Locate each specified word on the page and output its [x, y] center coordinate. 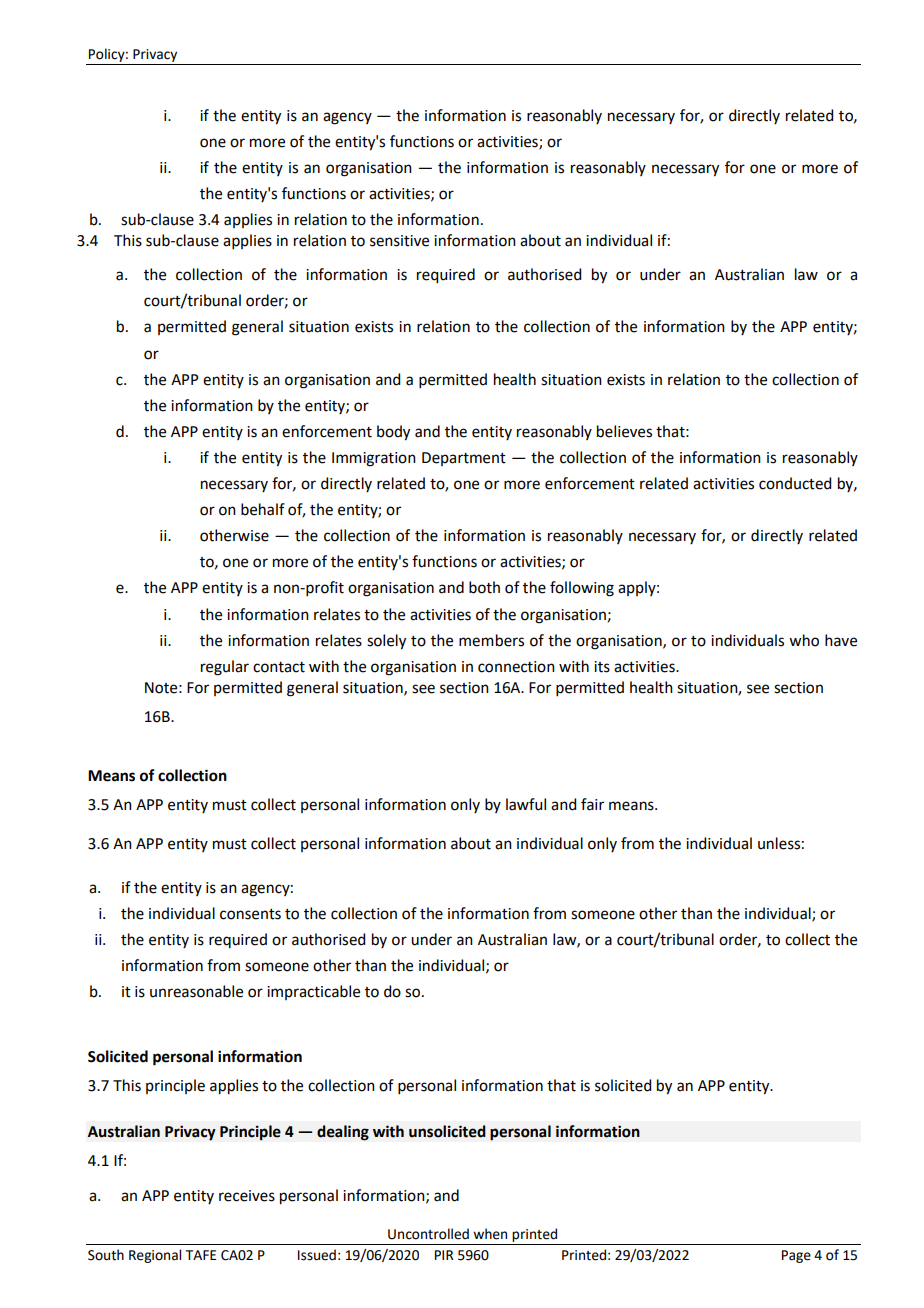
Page [796, 1256]
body [393, 433]
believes [624, 431]
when [490, 1234]
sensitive [399, 241]
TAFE [201, 1255]
